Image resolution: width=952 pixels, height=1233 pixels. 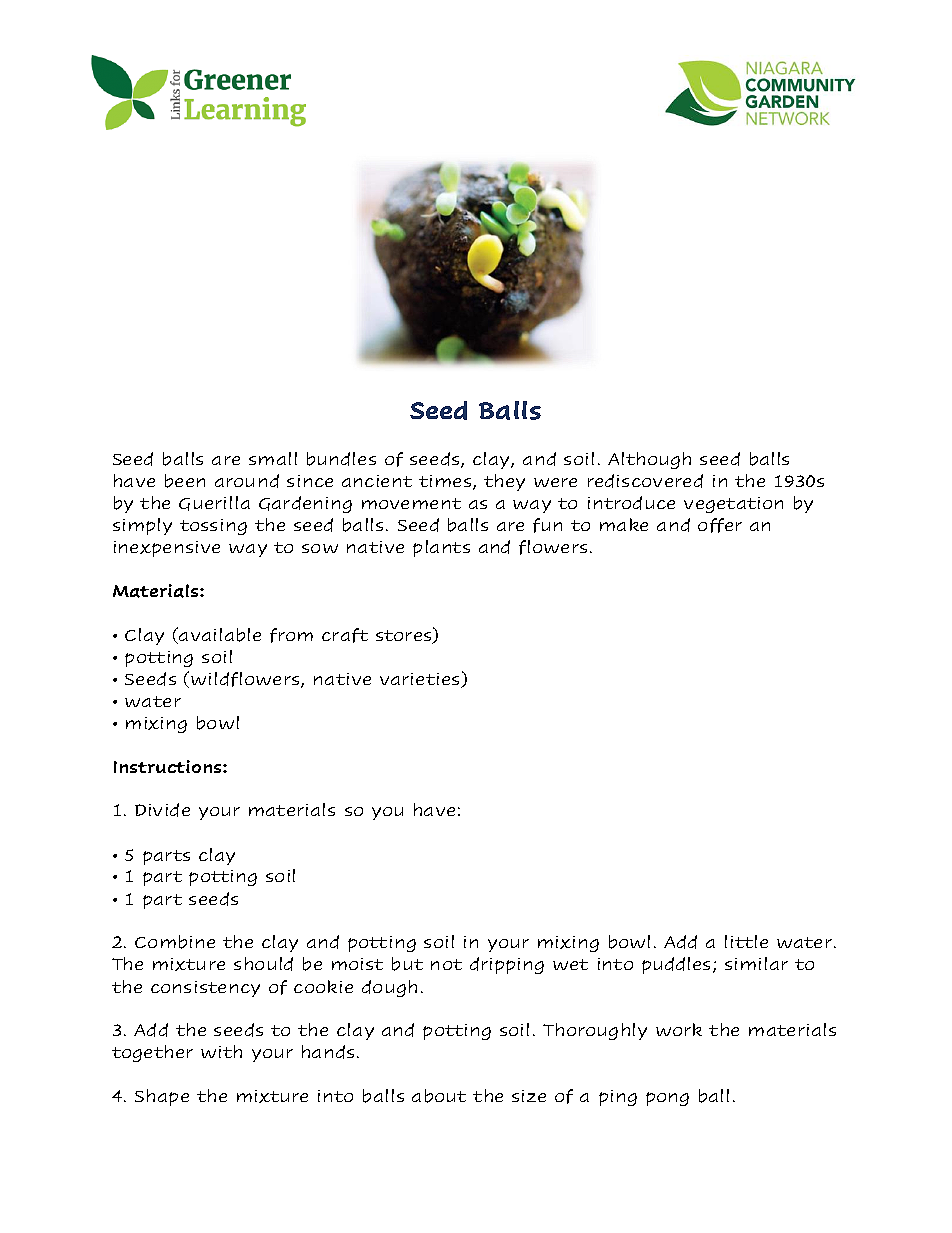 What do you see at coordinates (446, 482) in the screenshot?
I see `times` at bounding box center [446, 482].
